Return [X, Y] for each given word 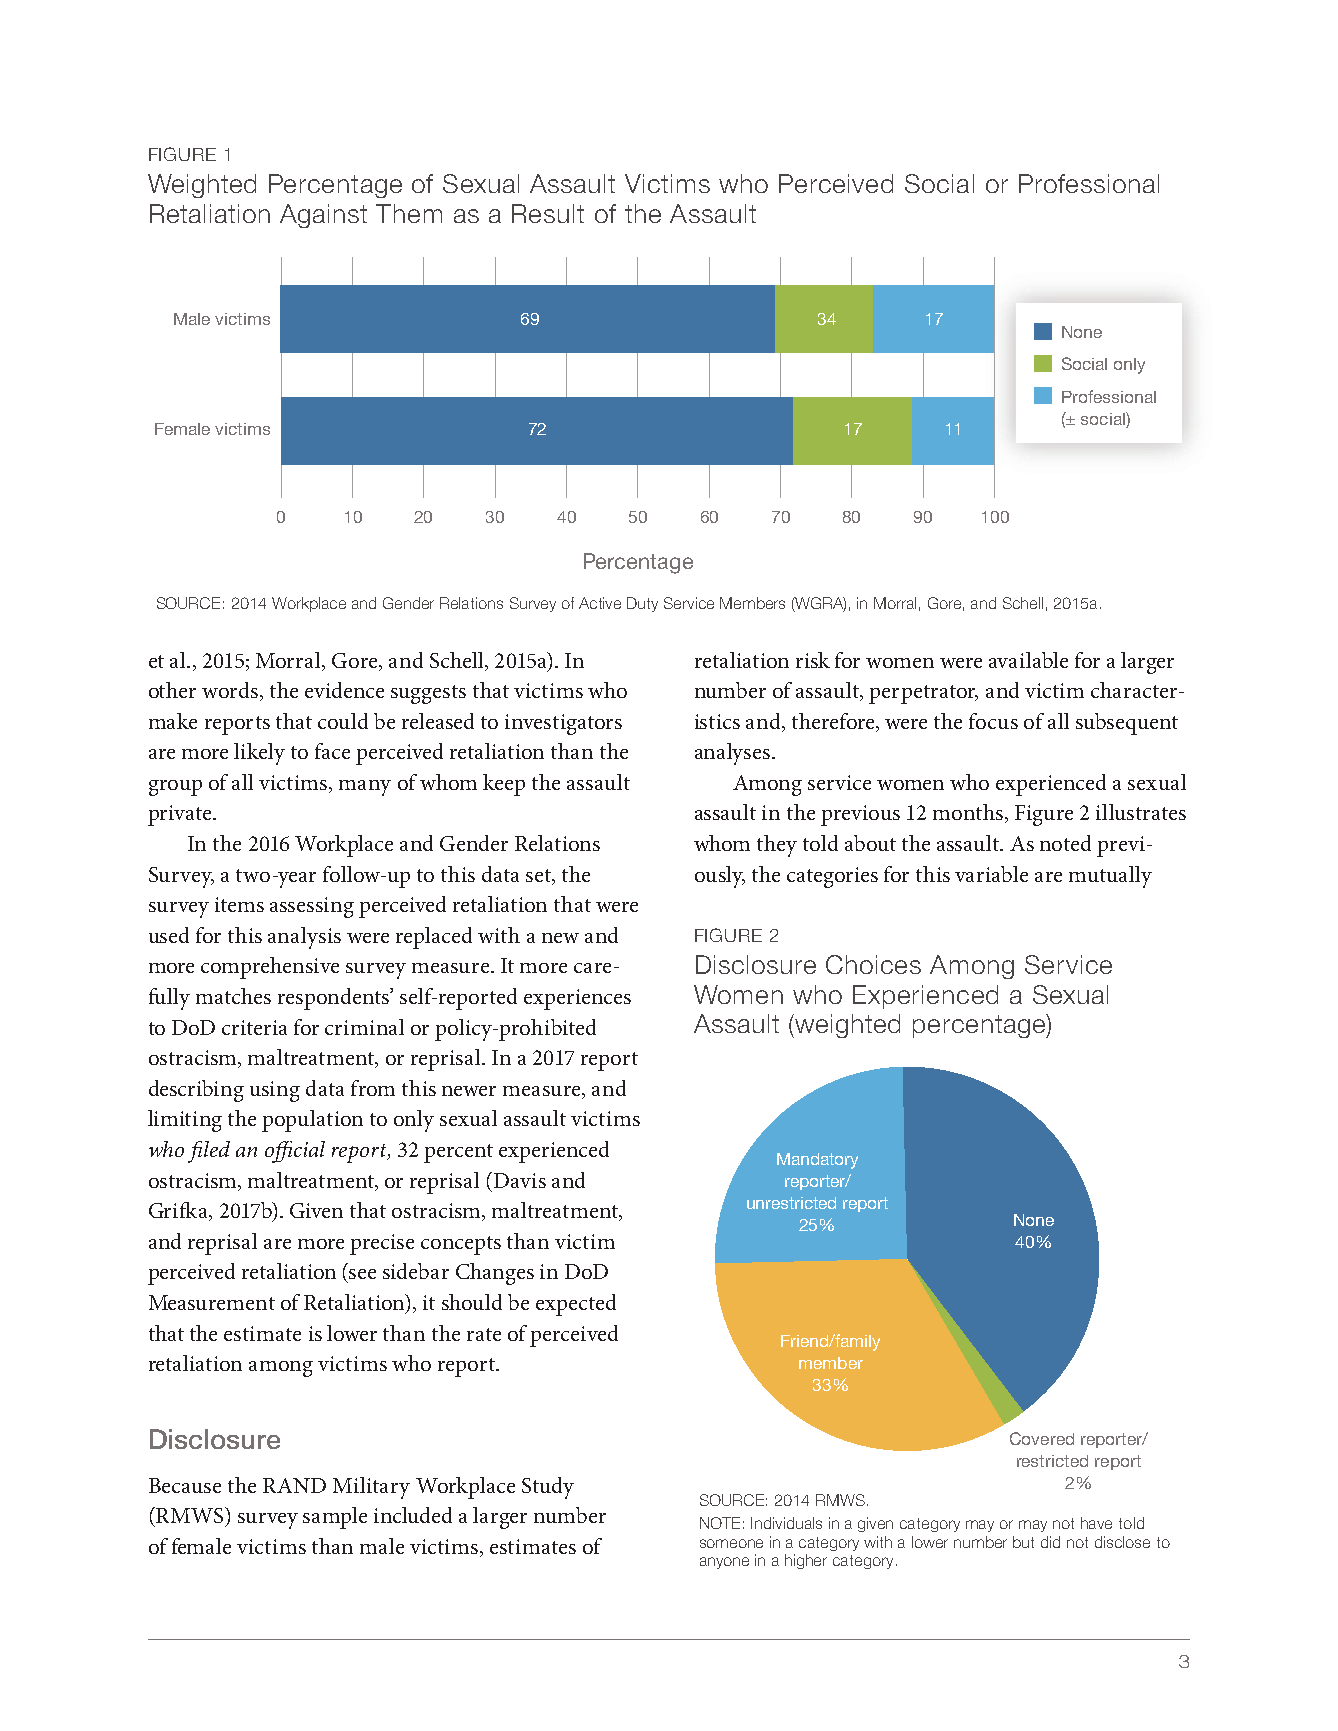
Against [323, 216]
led [217, 1149]
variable [991, 874]
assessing [312, 907]
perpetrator [923, 694]
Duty [642, 604]
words [230, 690]
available [1028, 660]
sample [335, 1518]
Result [548, 213]
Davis [520, 1180]
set [539, 875]
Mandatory [817, 1161]
